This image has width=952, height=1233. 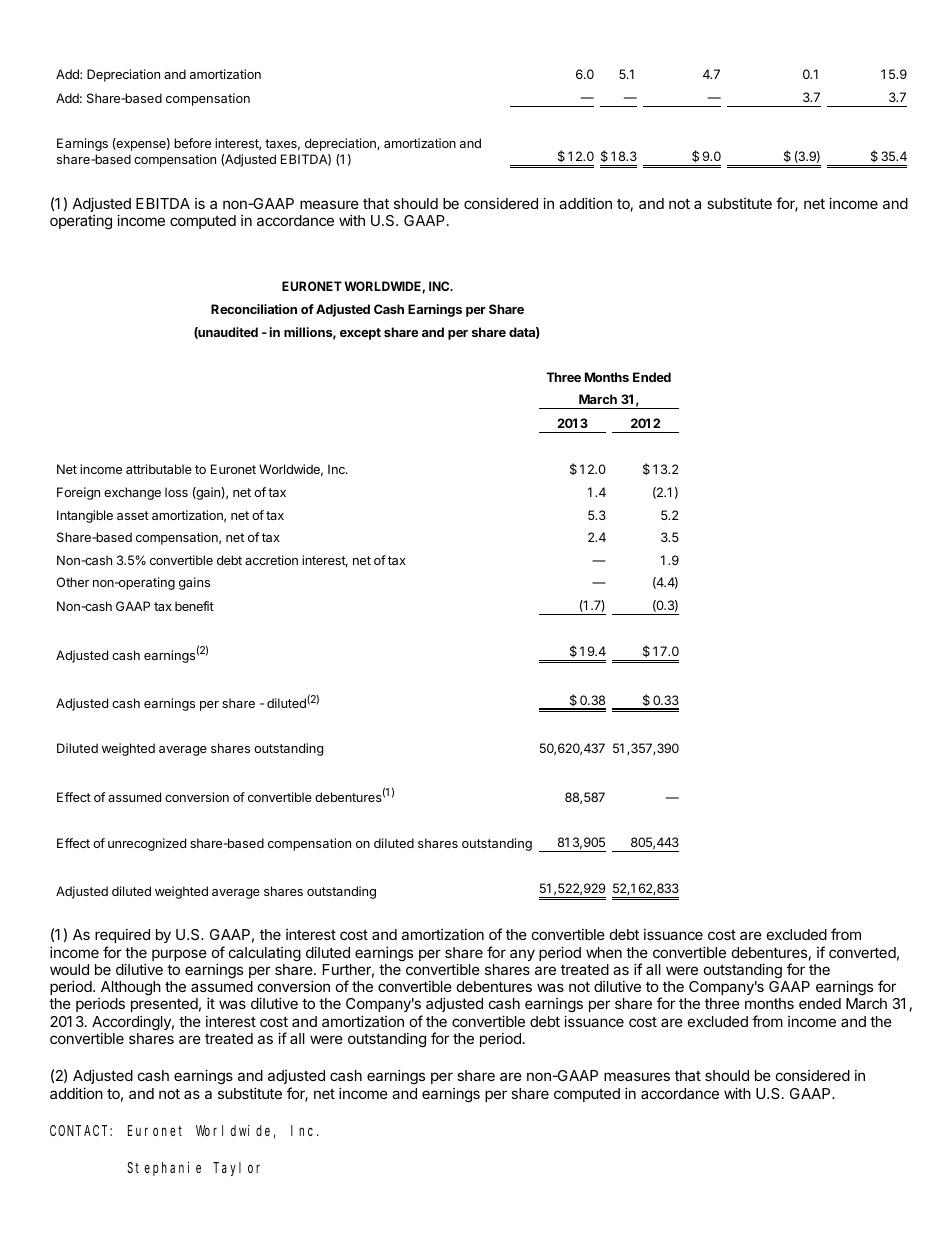 I want to click on Stephanie, so click(x=164, y=1169).
